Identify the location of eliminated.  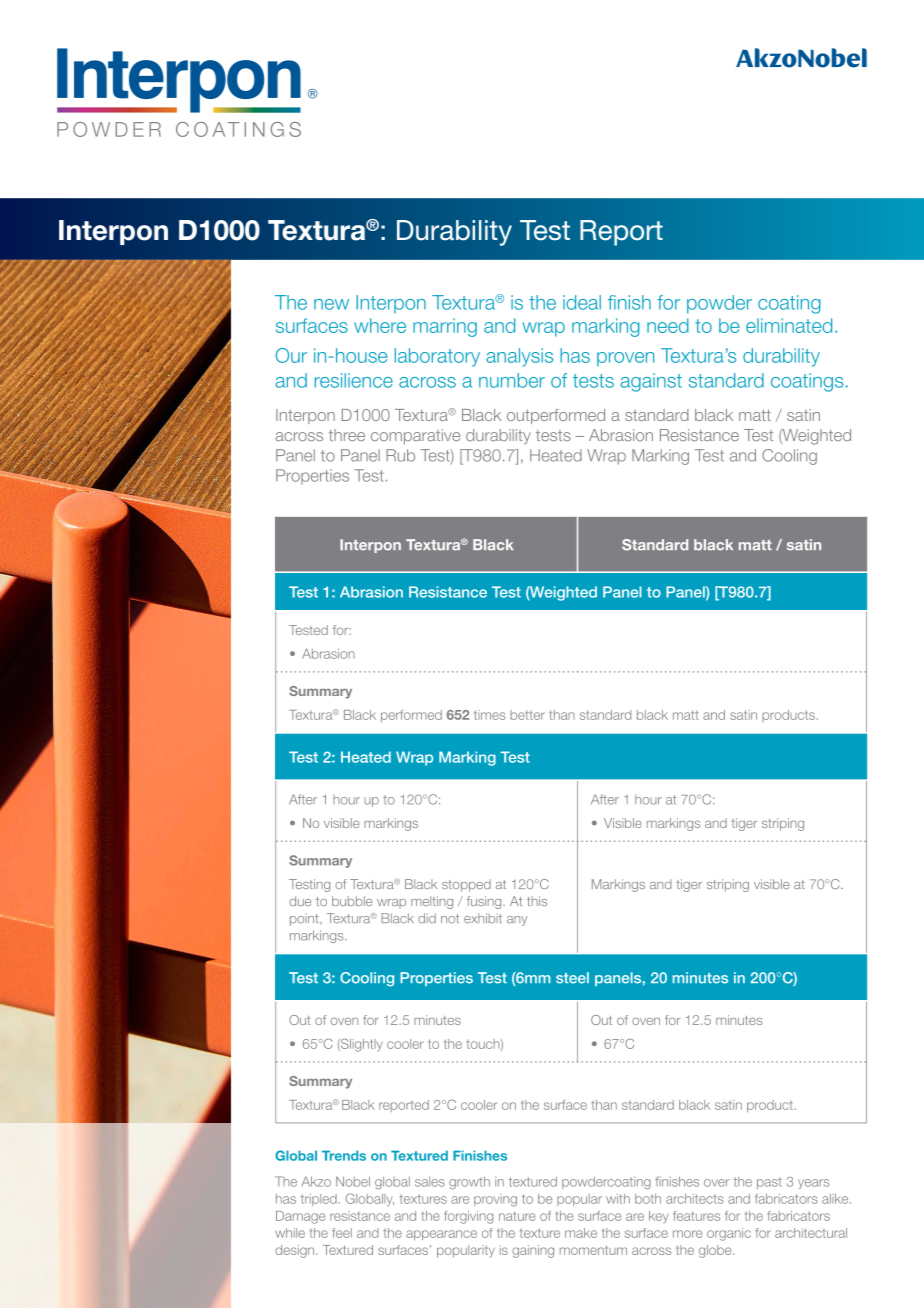
(789, 325).
